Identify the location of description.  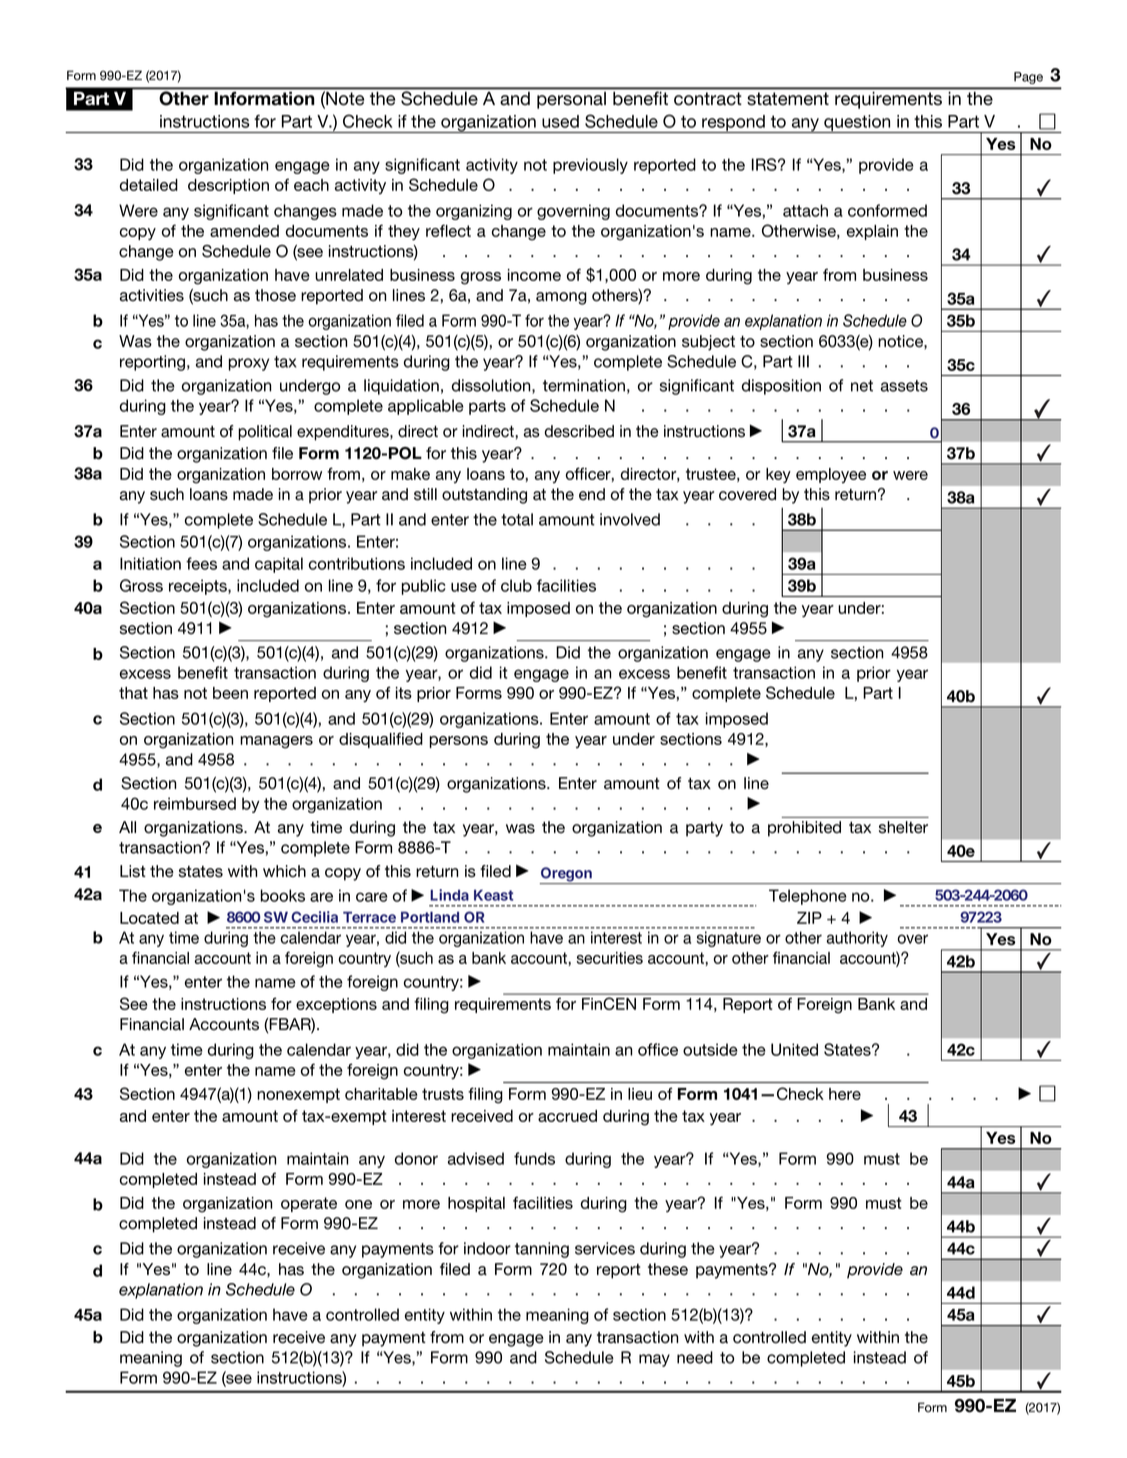
(228, 186).
